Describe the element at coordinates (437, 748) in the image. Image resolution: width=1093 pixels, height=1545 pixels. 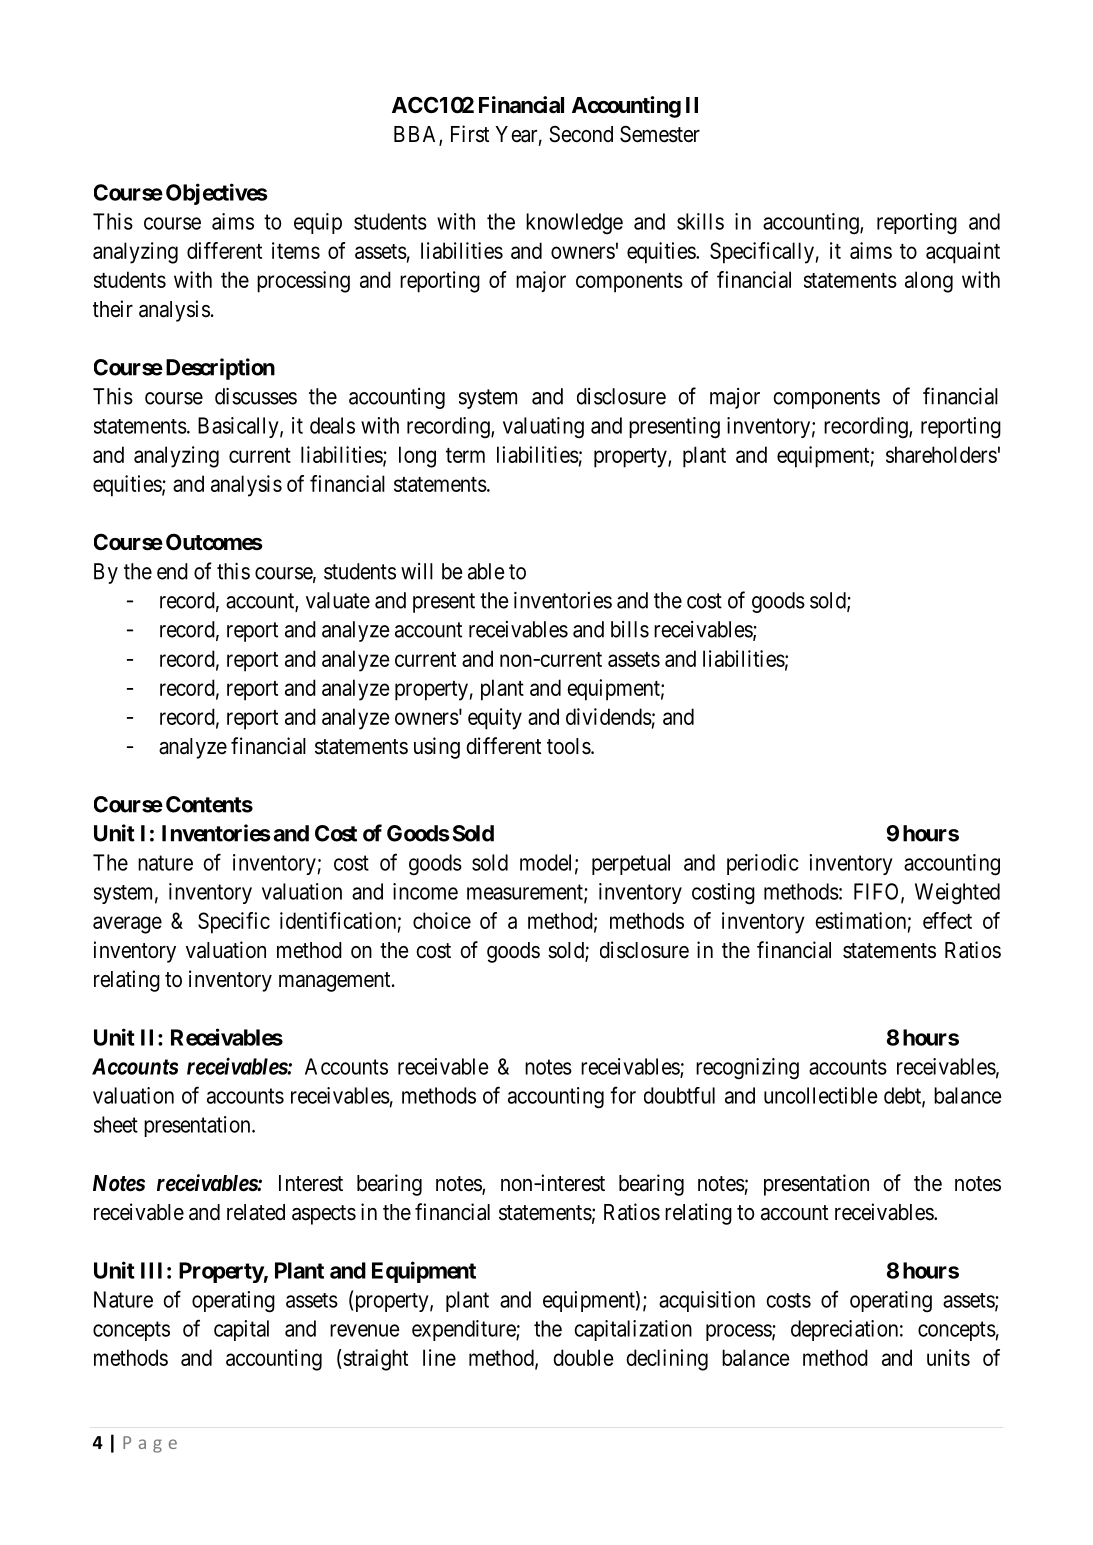
I see `using` at that location.
